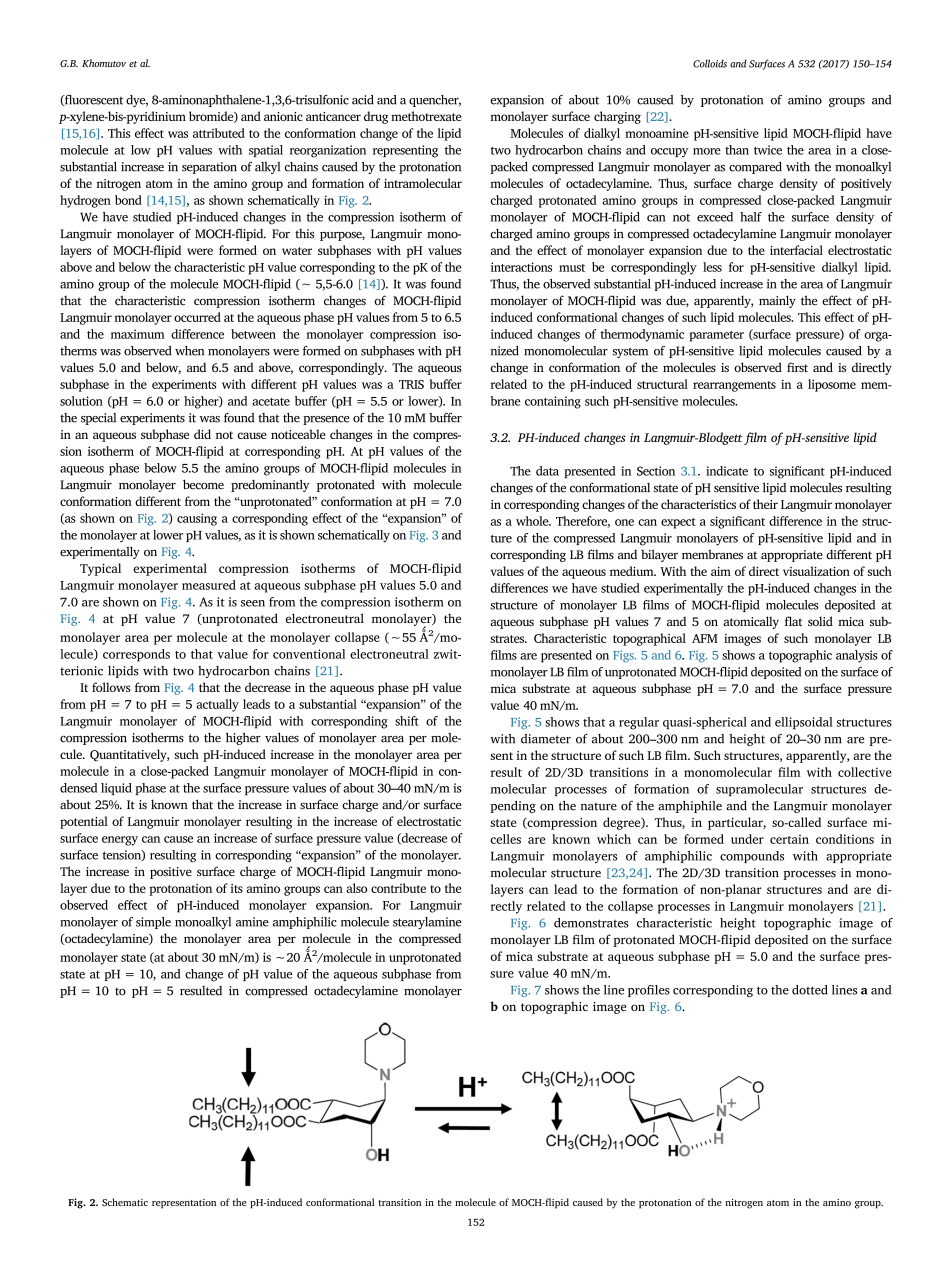  I want to click on simple, so click(153, 923).
